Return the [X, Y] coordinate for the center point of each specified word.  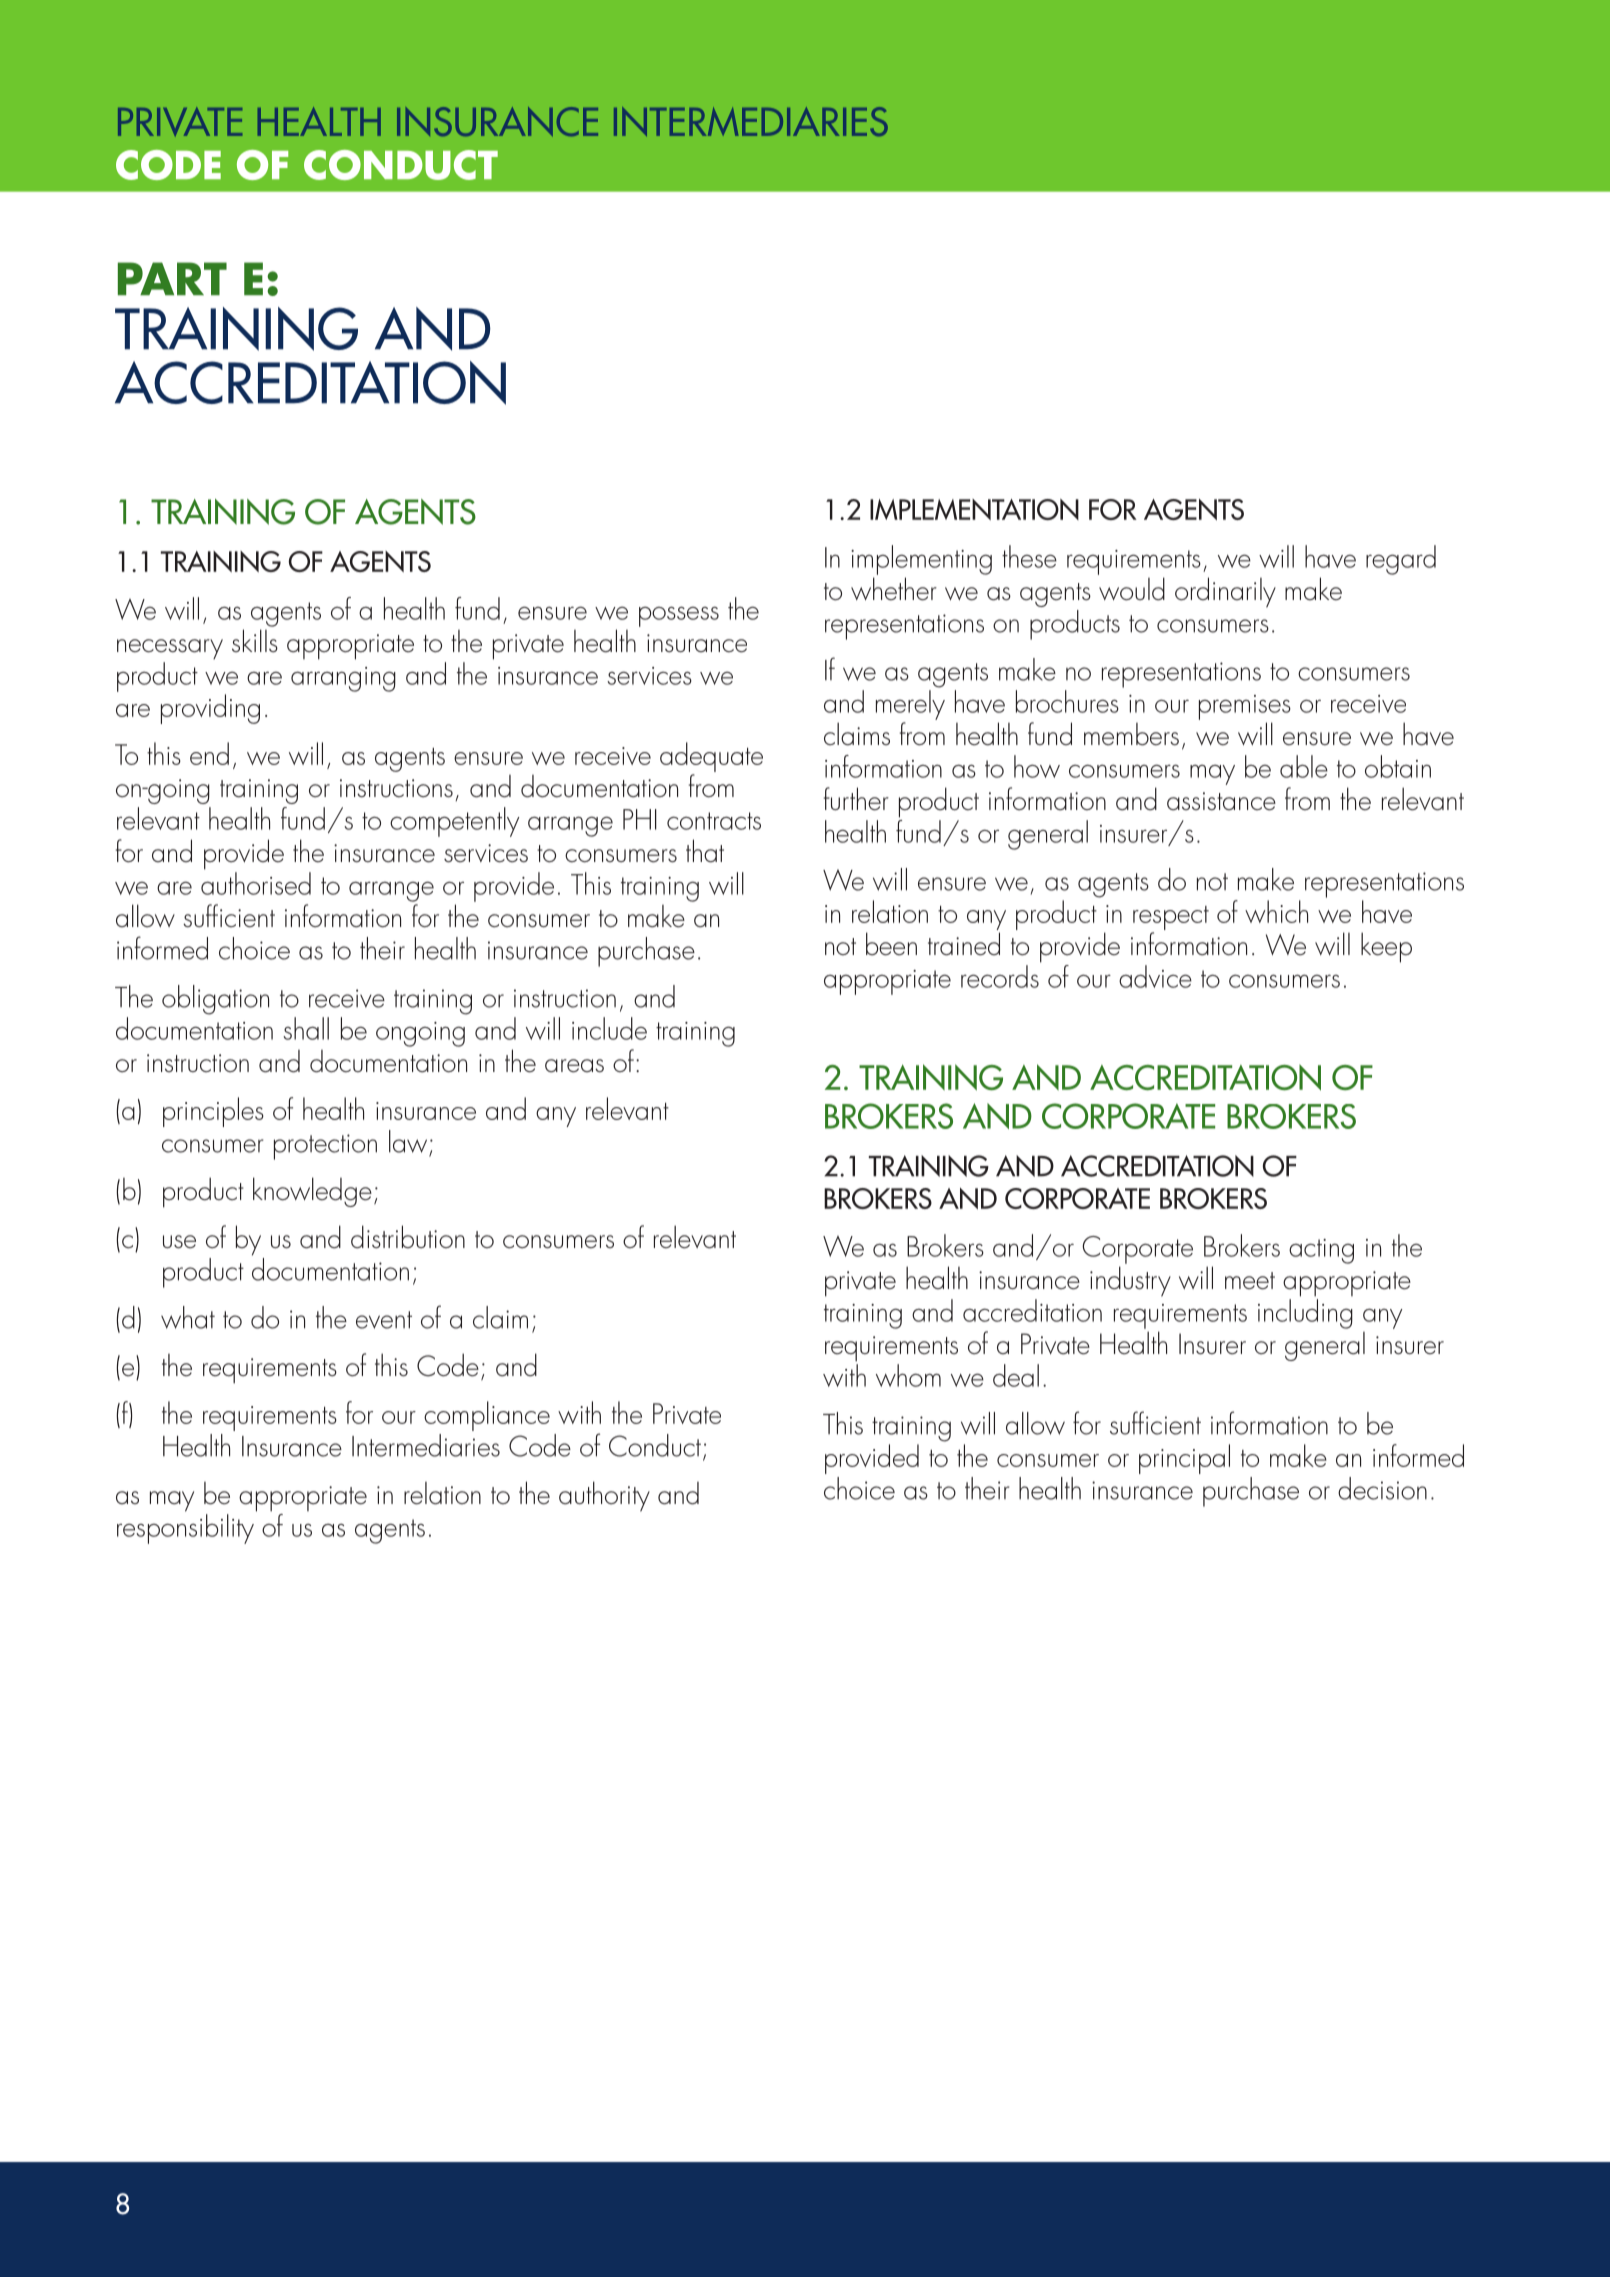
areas [574, 1066]
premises [1245, 707]
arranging [343, 679]
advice [1155, 976]
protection [325, 1147]
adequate [711, 757]
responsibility [185, 1529]
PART [172, 278]
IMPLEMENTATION [974, 509]
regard [1401, 560]
